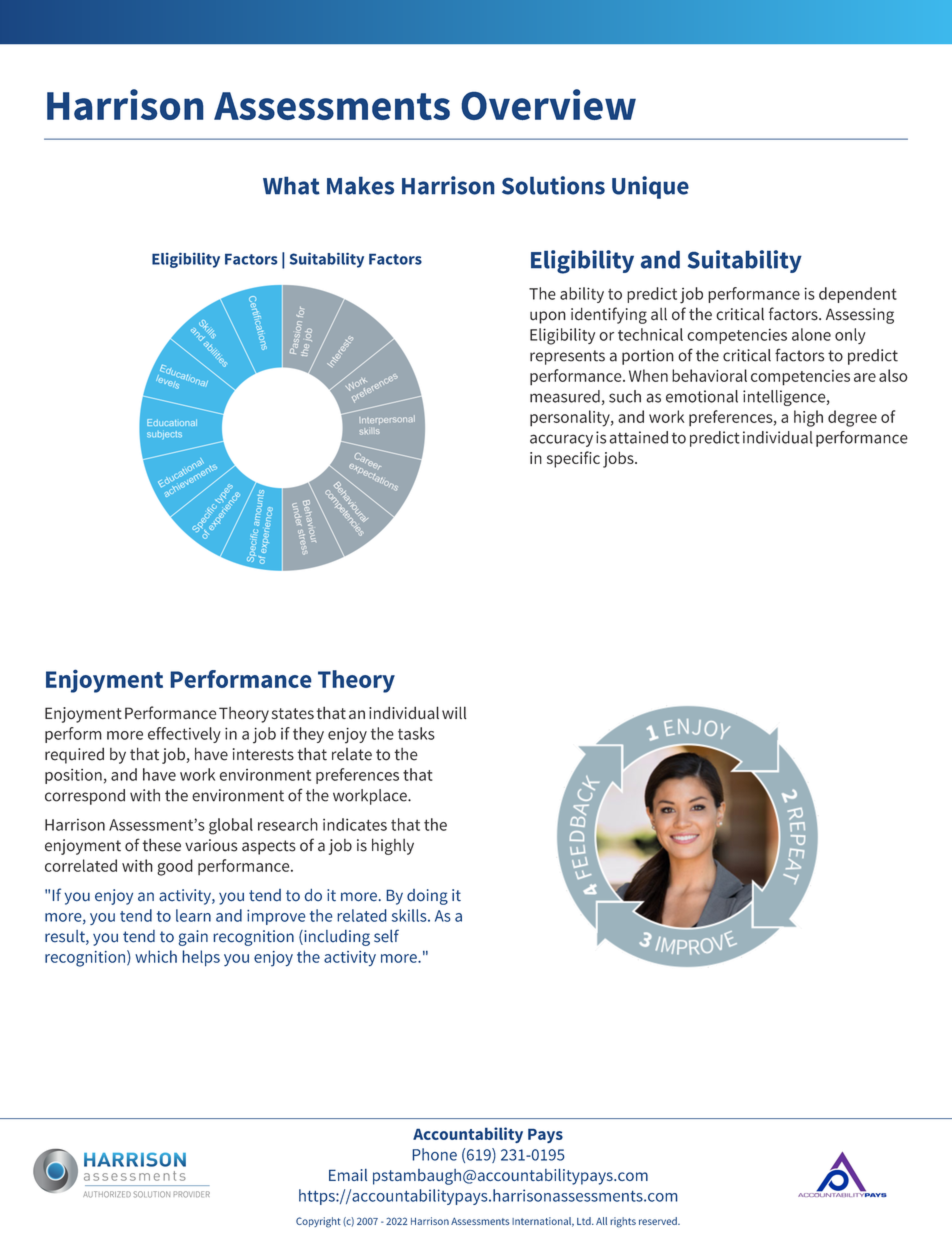  What do you see at coordinates (548, 104) in the image?
I see `Overview` at bounding box center [548, 104].
